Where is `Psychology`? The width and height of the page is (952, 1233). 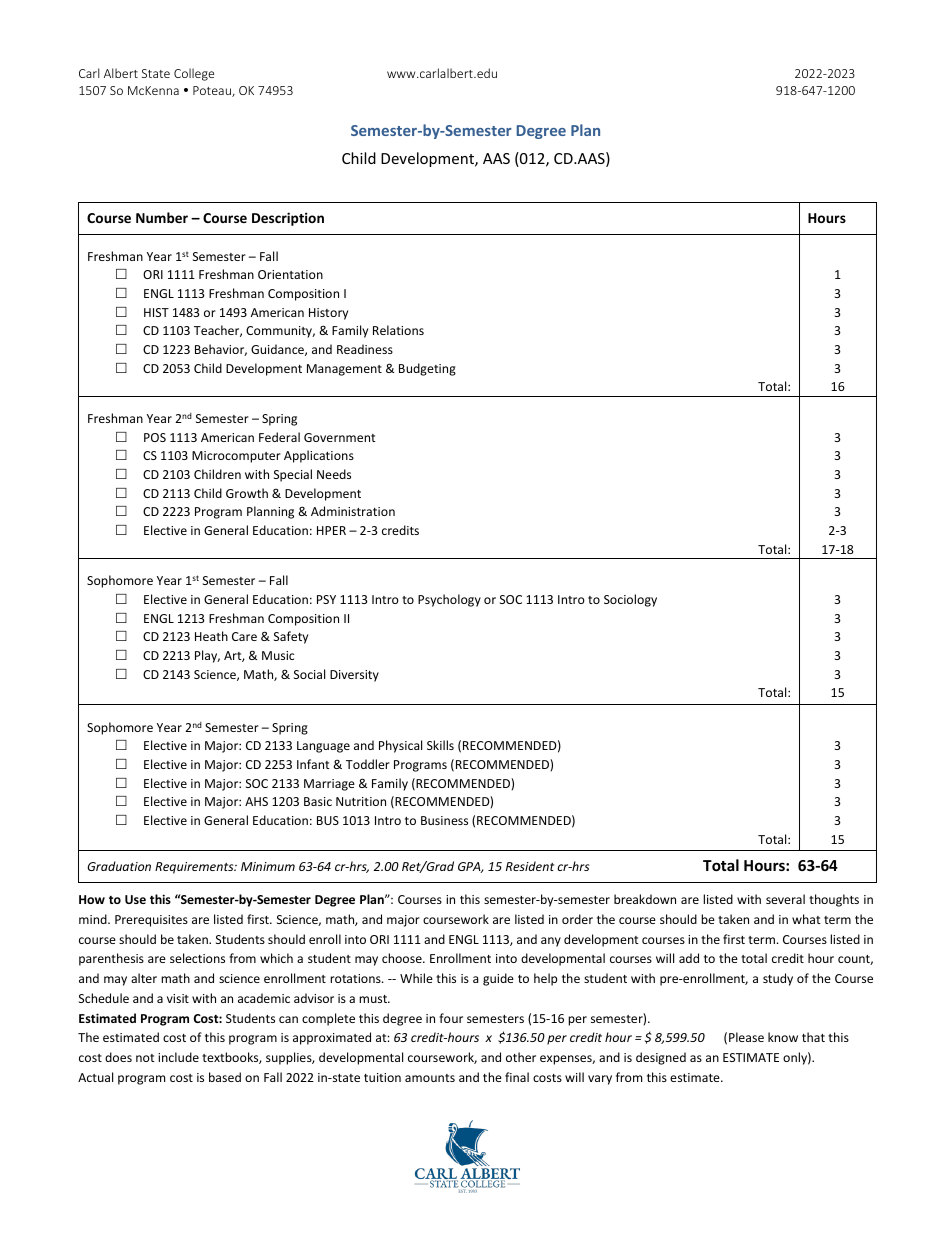
Psychology is located at coordinates (449, 600).
